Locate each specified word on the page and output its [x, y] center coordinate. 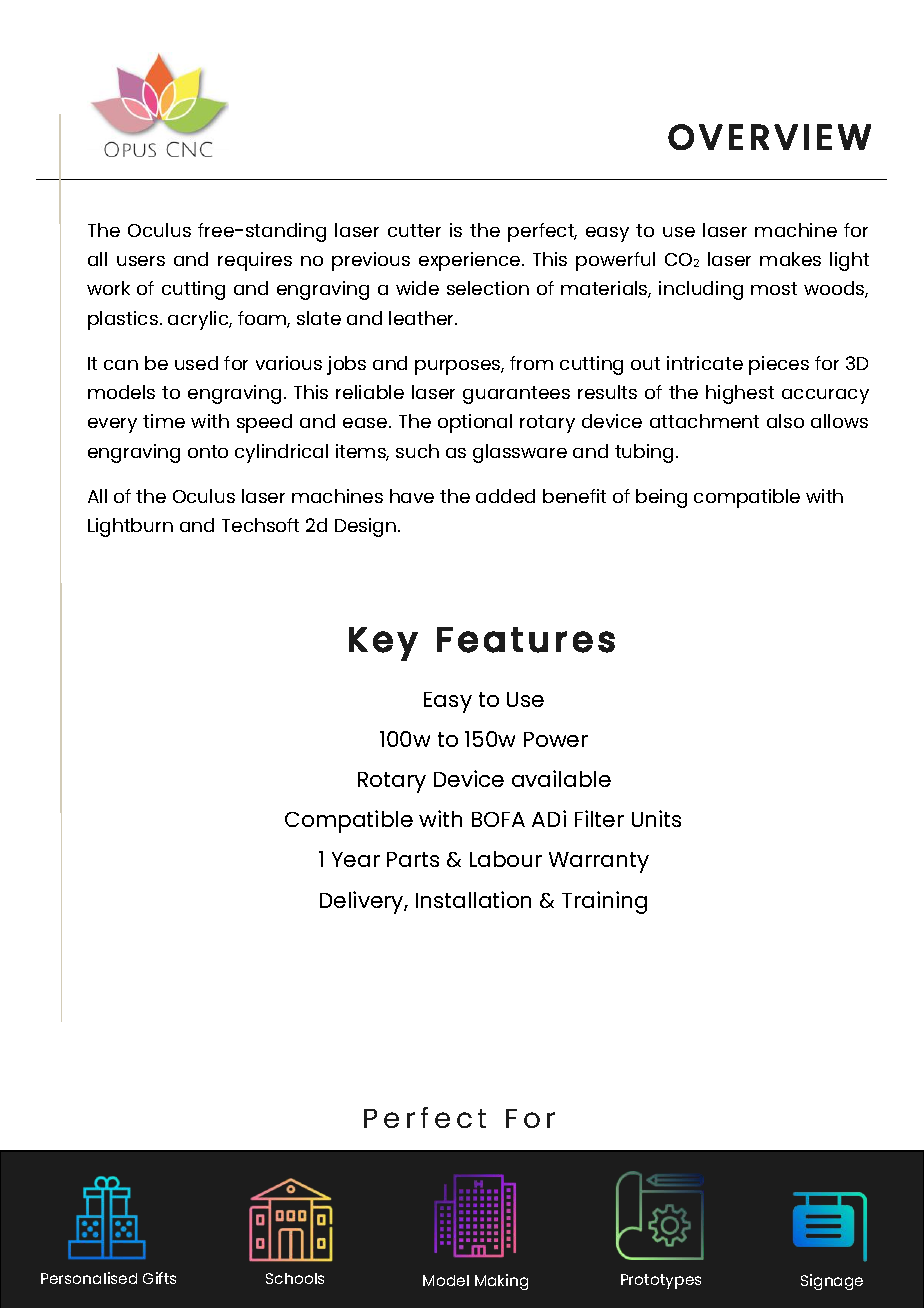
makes [790, 259]
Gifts [159, 1278]
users [141, 261]
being [661, 498]
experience [471, 261]
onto [208, 451]
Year [356, 859]
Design [367, 527]
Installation [473, 899]
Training [604, 902]
